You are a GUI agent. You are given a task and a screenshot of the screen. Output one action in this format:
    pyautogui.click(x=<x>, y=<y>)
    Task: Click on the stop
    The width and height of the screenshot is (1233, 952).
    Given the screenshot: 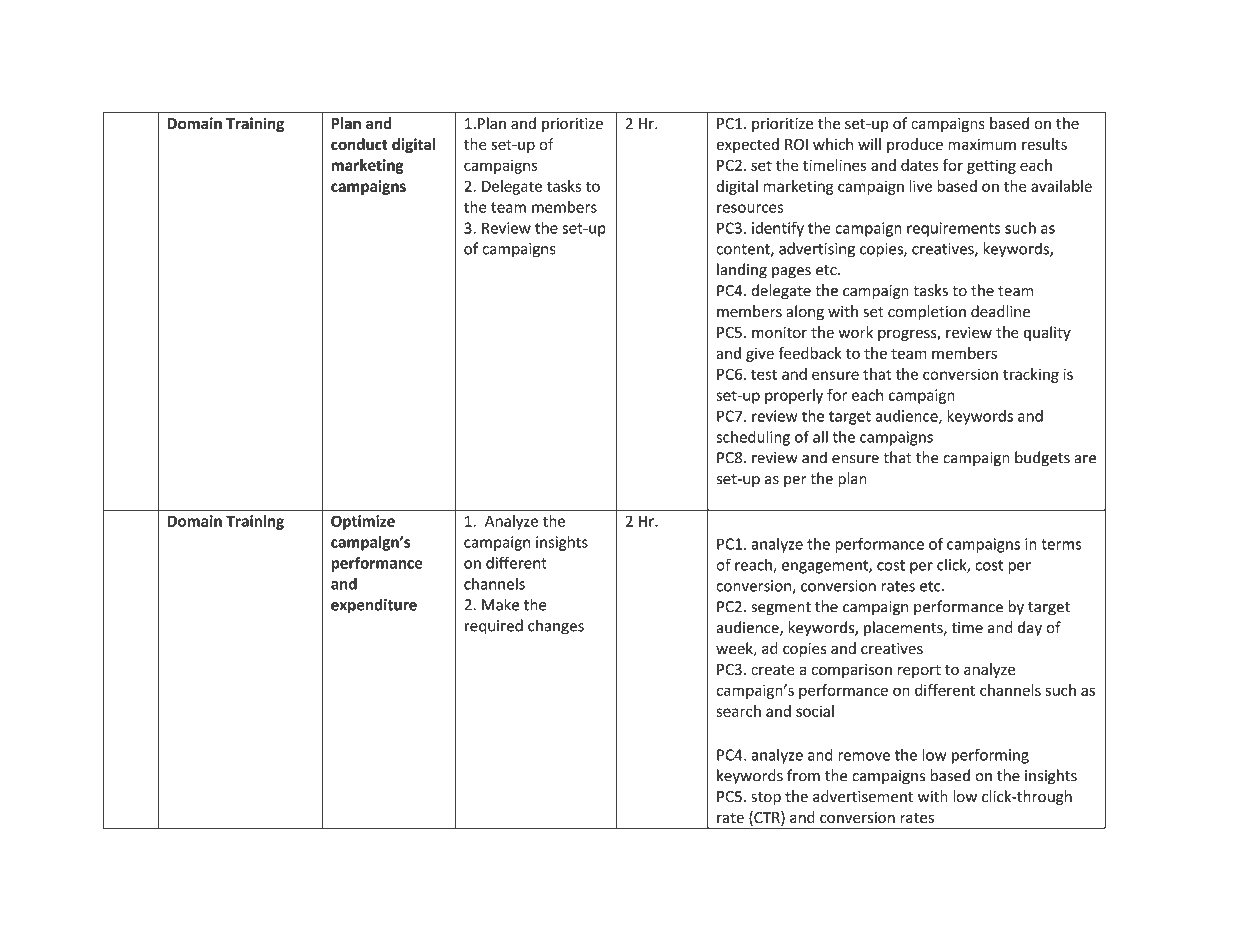 What is the action you would take?
    pyautogui.click(x=766, y=798)
